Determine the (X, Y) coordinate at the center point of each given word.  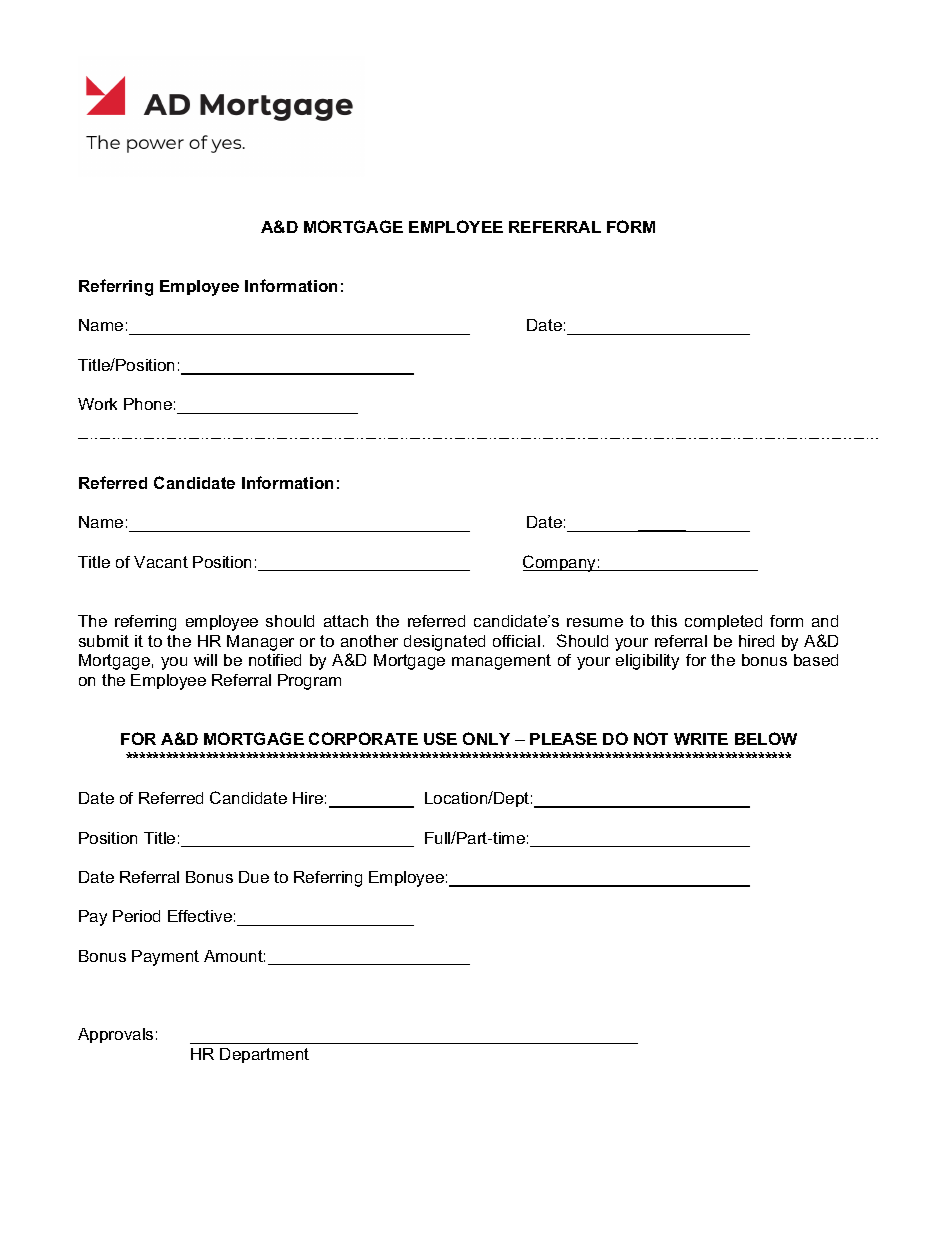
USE (440, 738)
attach (346, 621)
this (664, 621)
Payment (165, 958)
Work (97, 404)
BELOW (766, 738)
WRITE (701, 739)
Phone (148, 404)
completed (723, 622)
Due (254, 877)
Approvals (115, 1035)
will (205, 660)
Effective (200, 916)
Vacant (161, 562)
